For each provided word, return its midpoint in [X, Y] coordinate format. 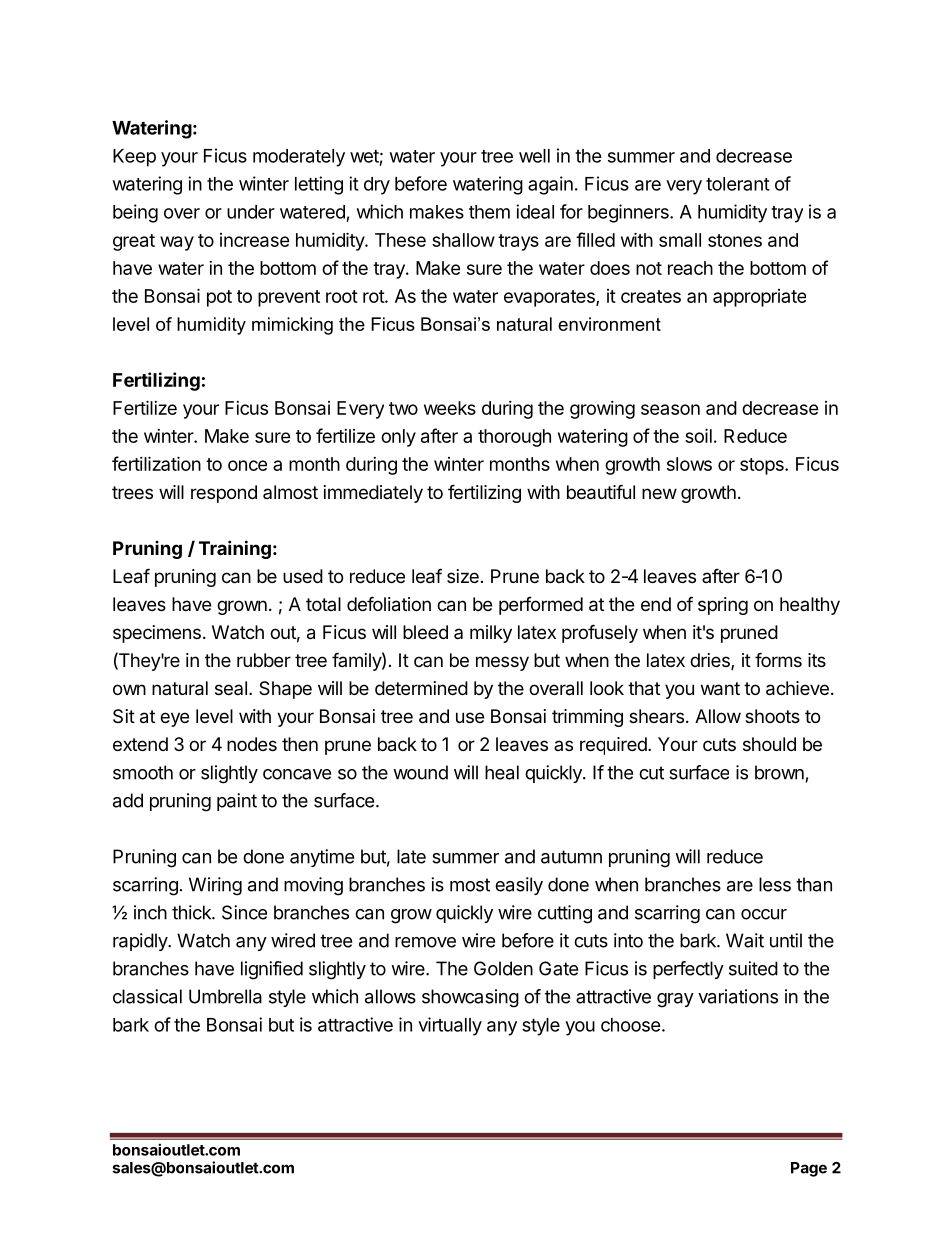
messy [502, 663]
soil [698, 435]
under [251, 212]
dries [711, 661]
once [247, 465]
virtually [450, 1026]
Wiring [215, 886]
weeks [450, 408]
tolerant [738, 184]
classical [147, 996]
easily [519, 886]
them [489, 212]
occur [764, 914]
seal [231, 688]
